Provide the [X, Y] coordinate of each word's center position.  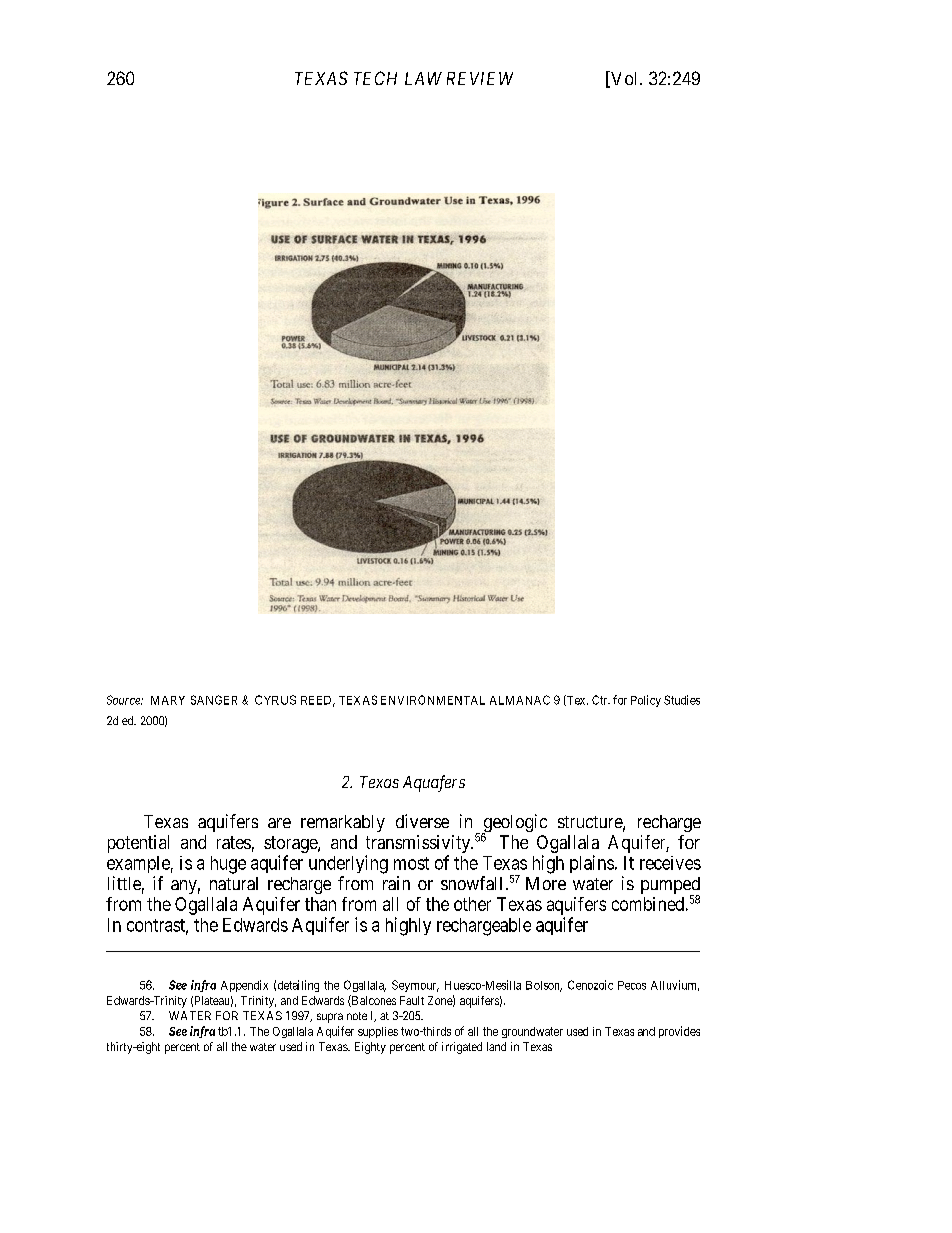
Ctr [601, 700]
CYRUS [275, 700]
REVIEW [480, 78]
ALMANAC [520, 700]
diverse [422, 821]
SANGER [214, 700]
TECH [375, 78]
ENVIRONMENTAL [433, 700]
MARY [168, 700]
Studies [682, 700]
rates [234, 842]
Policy [646, 701]
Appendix [244, 986]
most [411, 863]
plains [592, 864]
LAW [423, 78]
